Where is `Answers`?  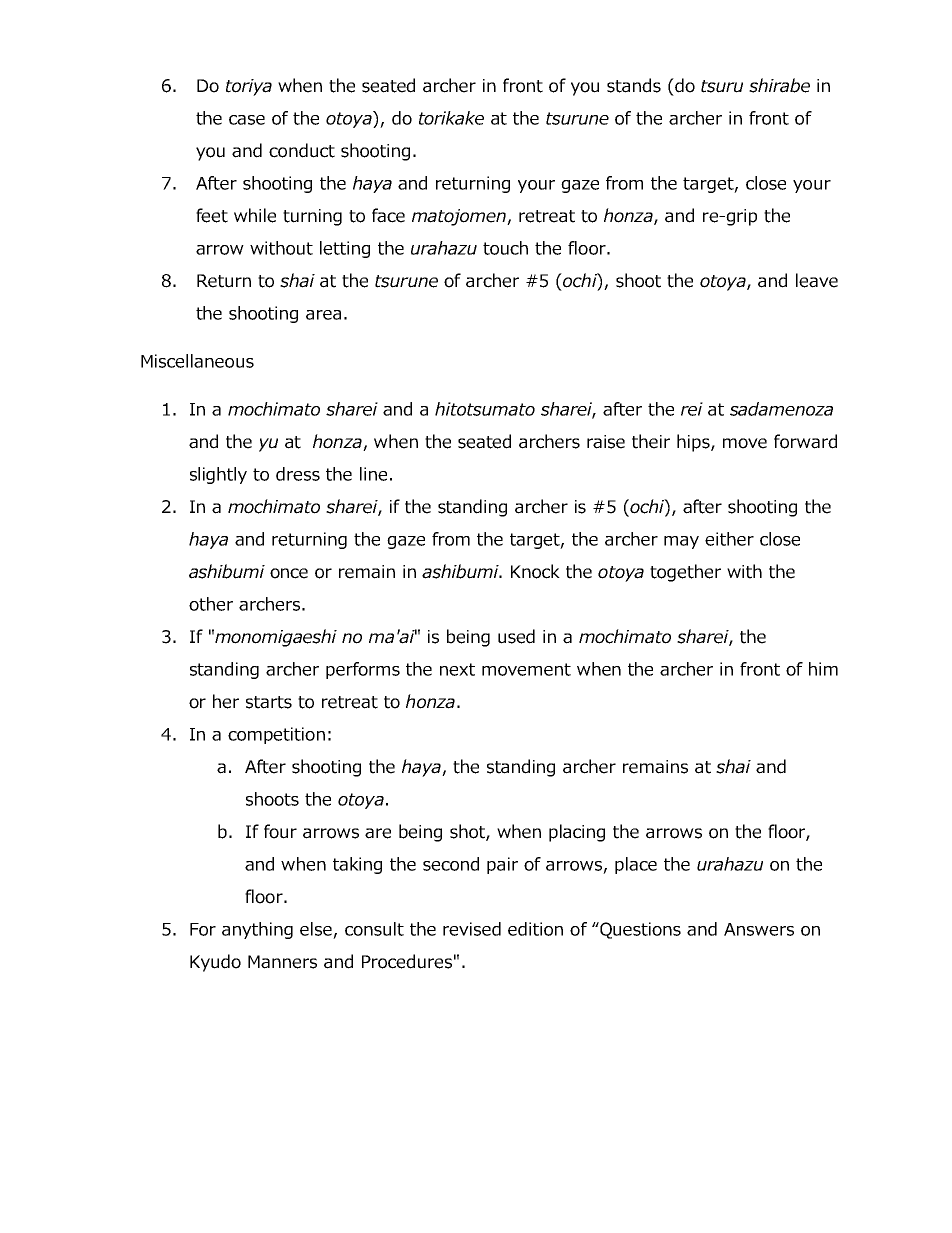 Answers is located at coordinates (759, 929).
